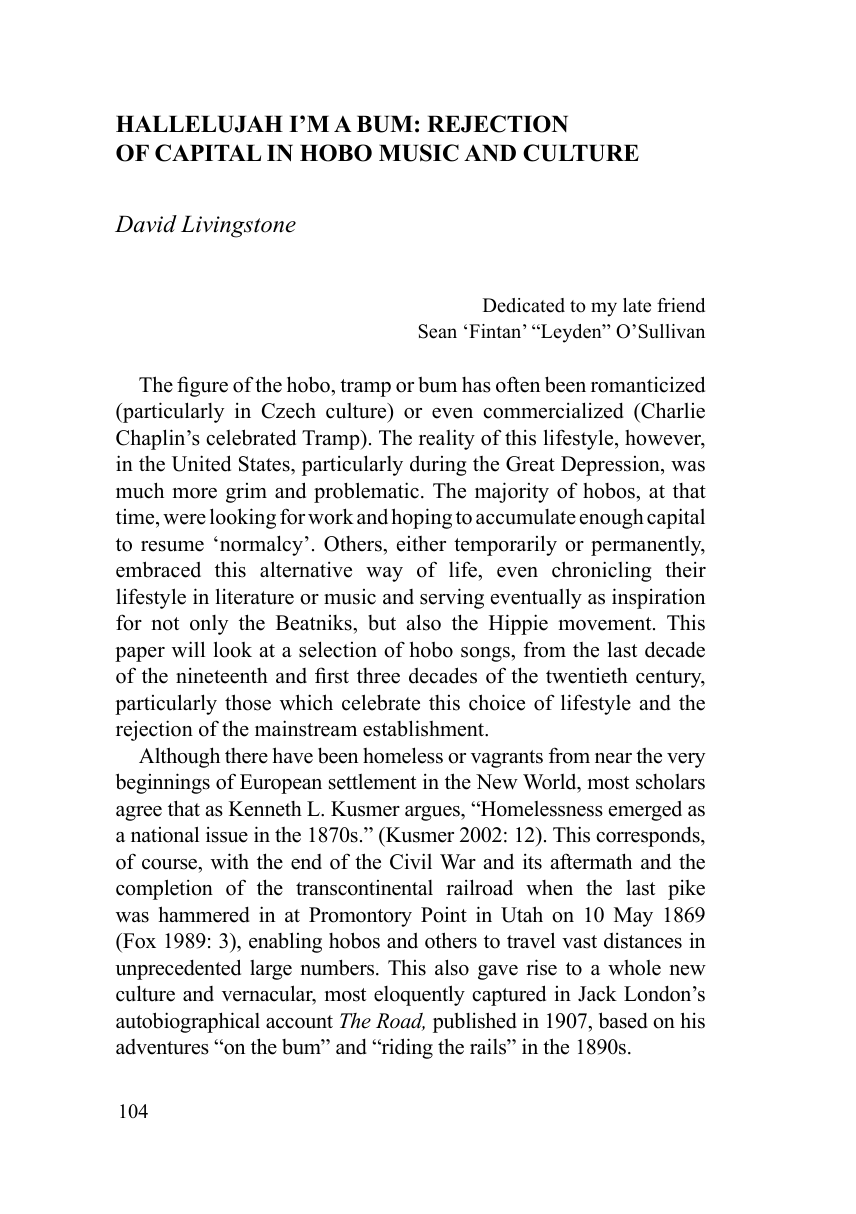 The height and width of the page is (1214, 856). I want to click on more, so click(194, 493).
